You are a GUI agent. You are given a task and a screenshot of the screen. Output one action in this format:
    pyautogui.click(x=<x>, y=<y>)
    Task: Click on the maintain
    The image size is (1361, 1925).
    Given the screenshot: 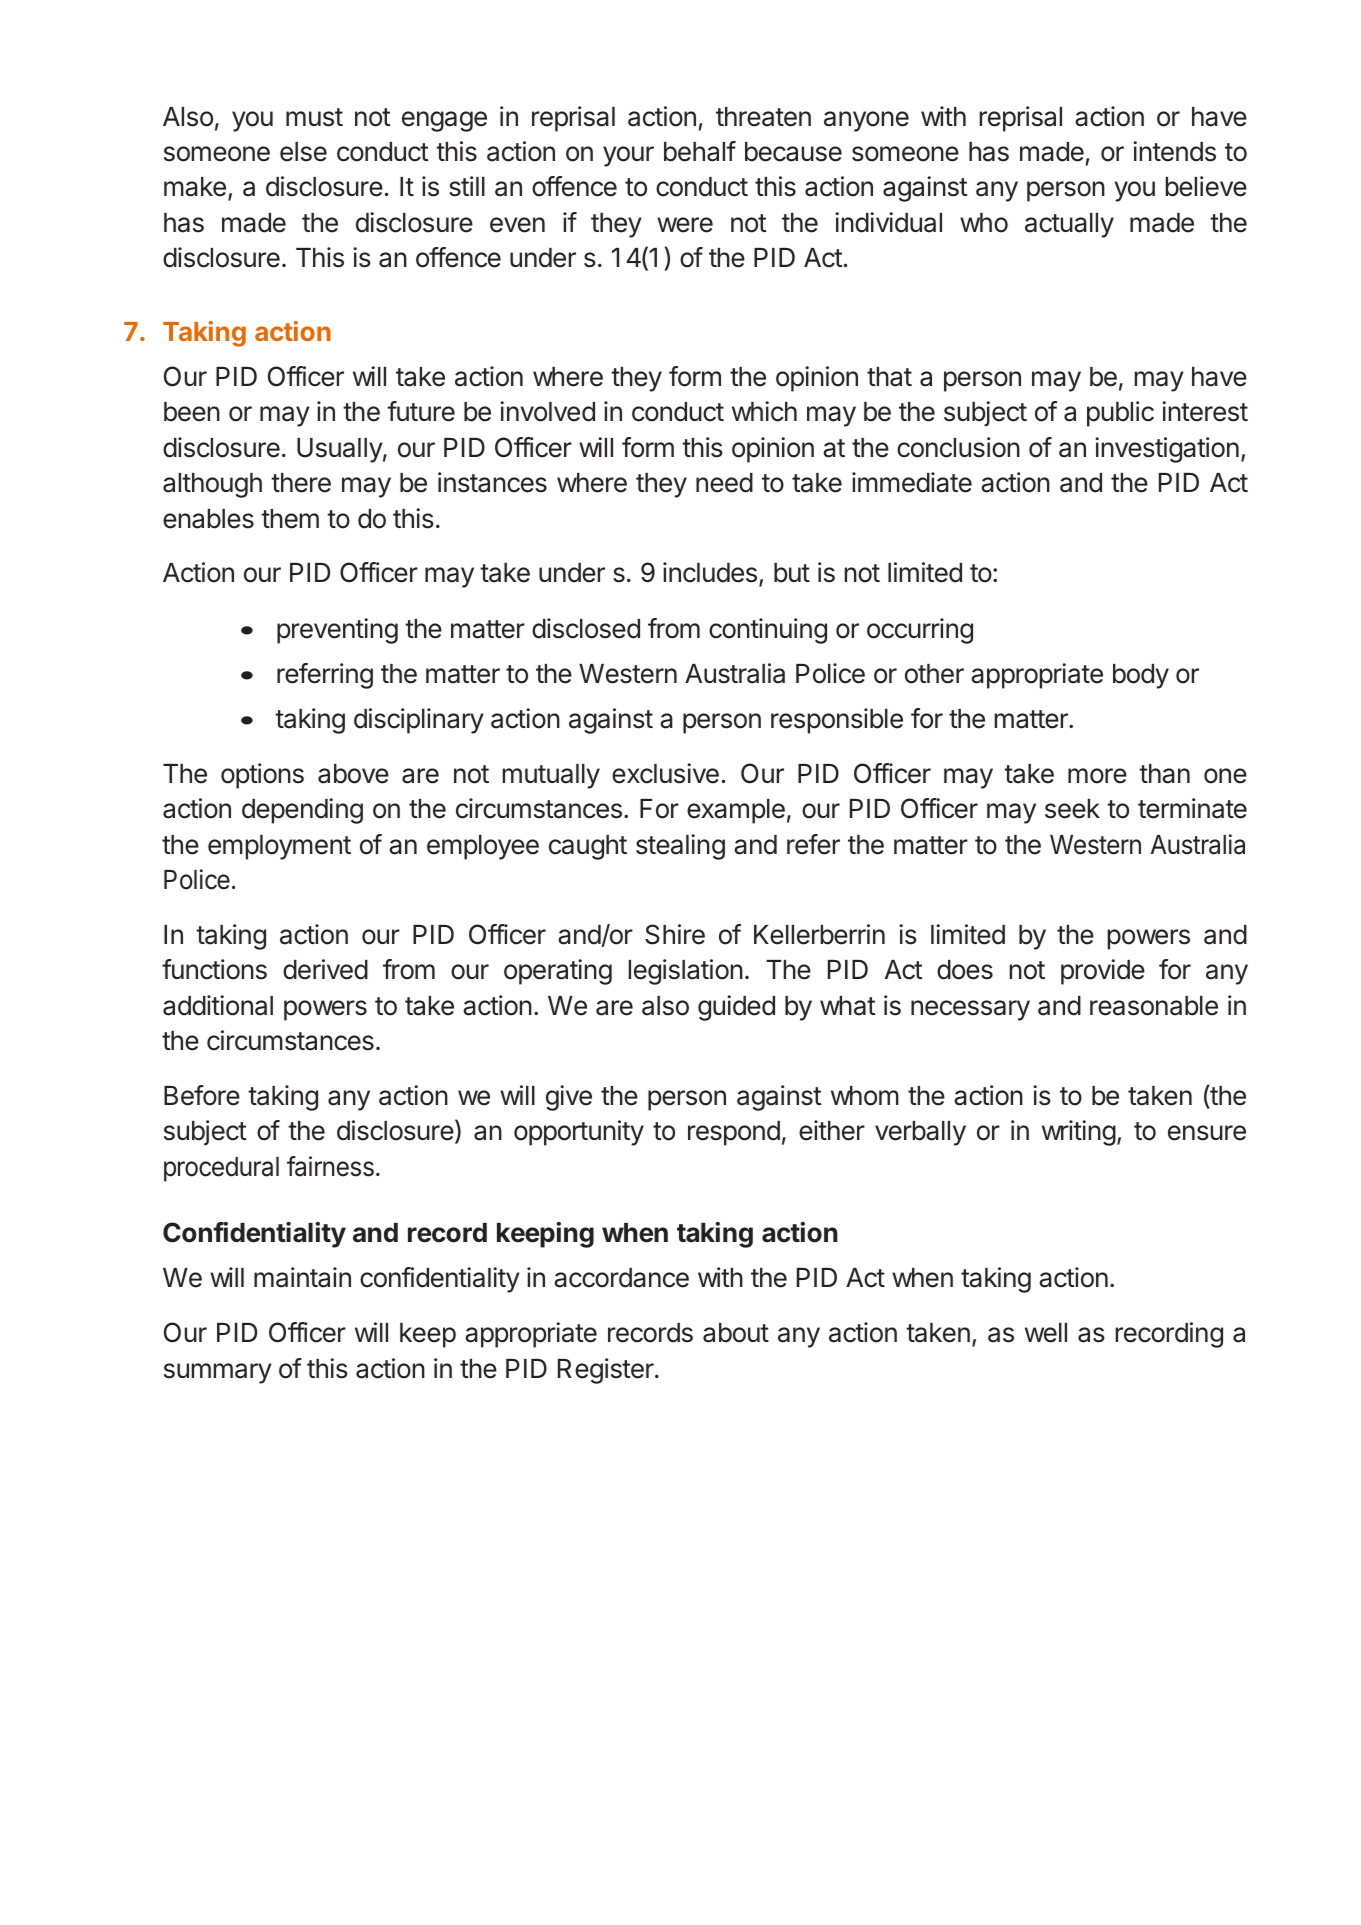 What is the action you would take?
    pyautogui.click(x=302, y=1277)
